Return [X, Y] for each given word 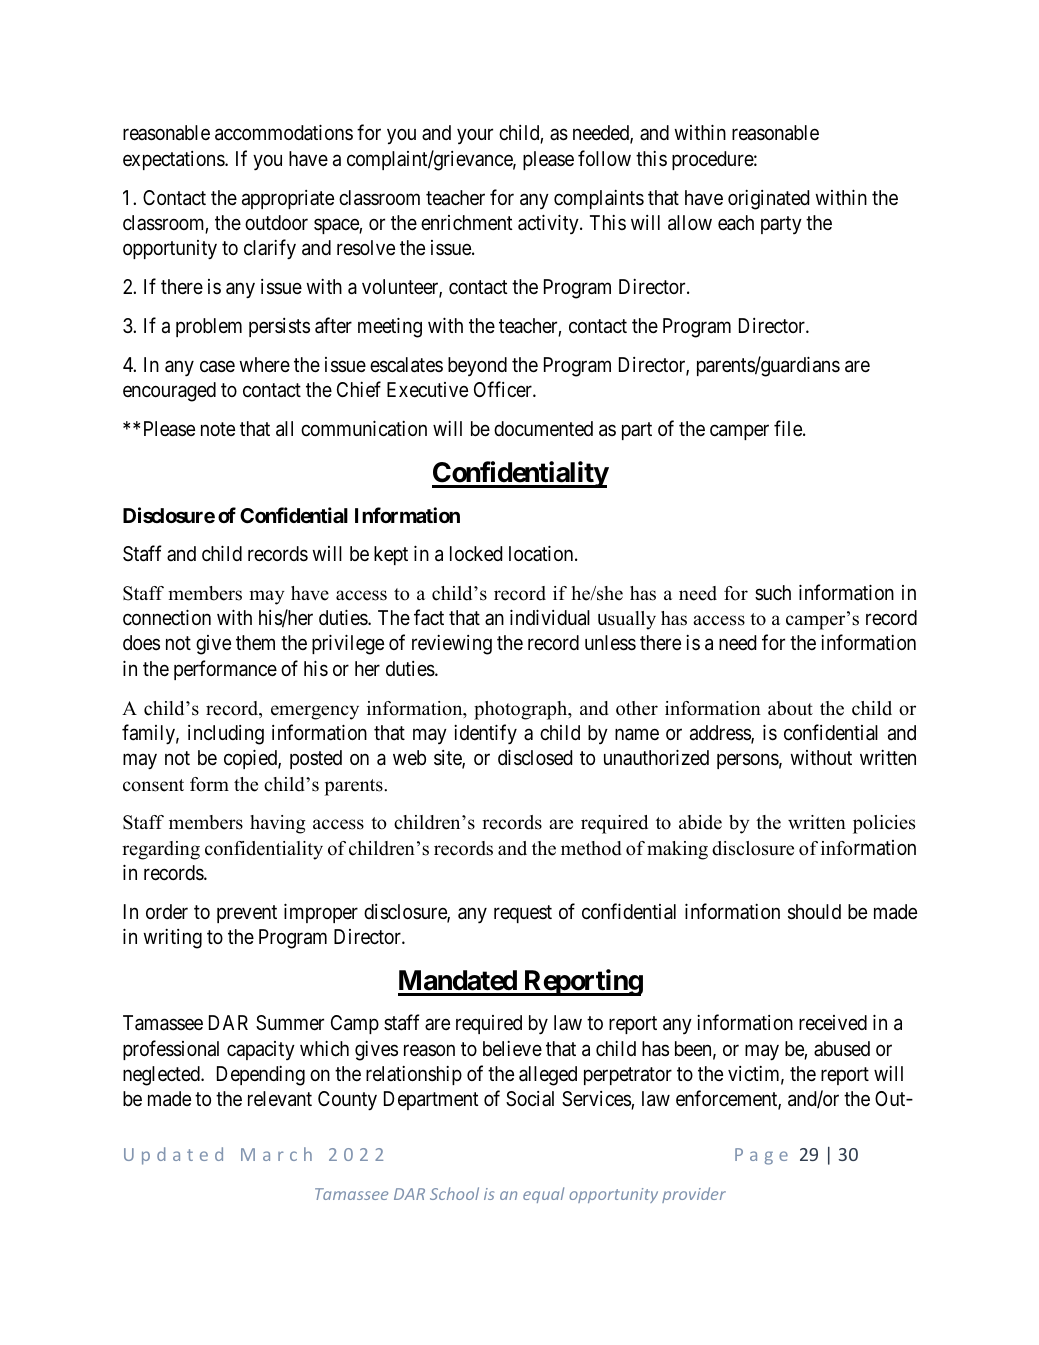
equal [543, 1195]
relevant [280, 1099]
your [475, 136]
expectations [174, 160]
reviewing [452, 645]
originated [768, 200]
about [790, 708]
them [255, 642]
